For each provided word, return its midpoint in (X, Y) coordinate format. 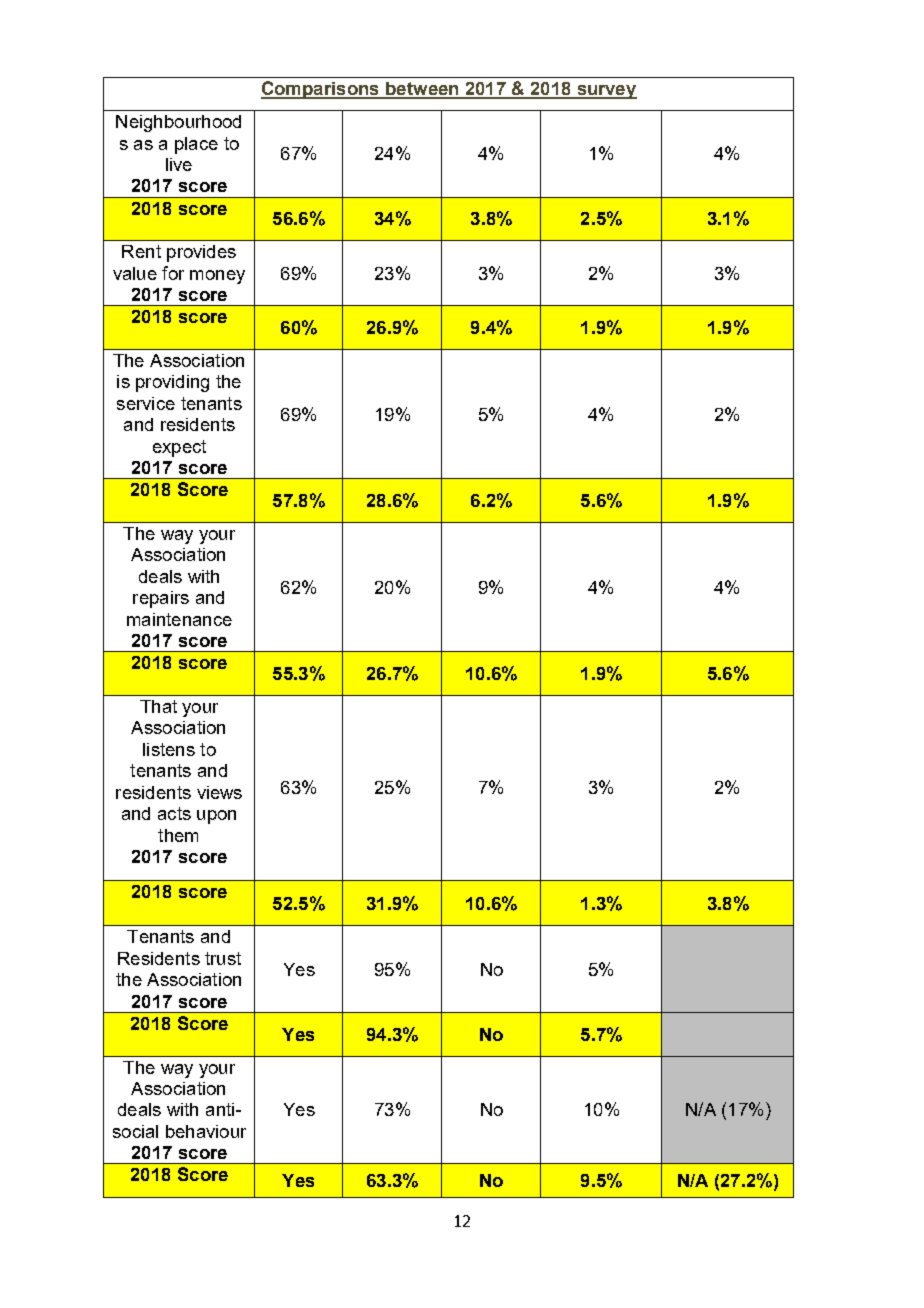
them (178, 835)
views (219, 792)
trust (223, 958)
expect (179, 448)
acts (174, 813)
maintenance (179, 619)
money (217, 277)
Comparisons (321, 90)
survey (606, 92)
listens (169, 749)
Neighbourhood (178, 123)
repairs (161, 599)
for (173, 273)
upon (216, 817)
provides (201, 253)
